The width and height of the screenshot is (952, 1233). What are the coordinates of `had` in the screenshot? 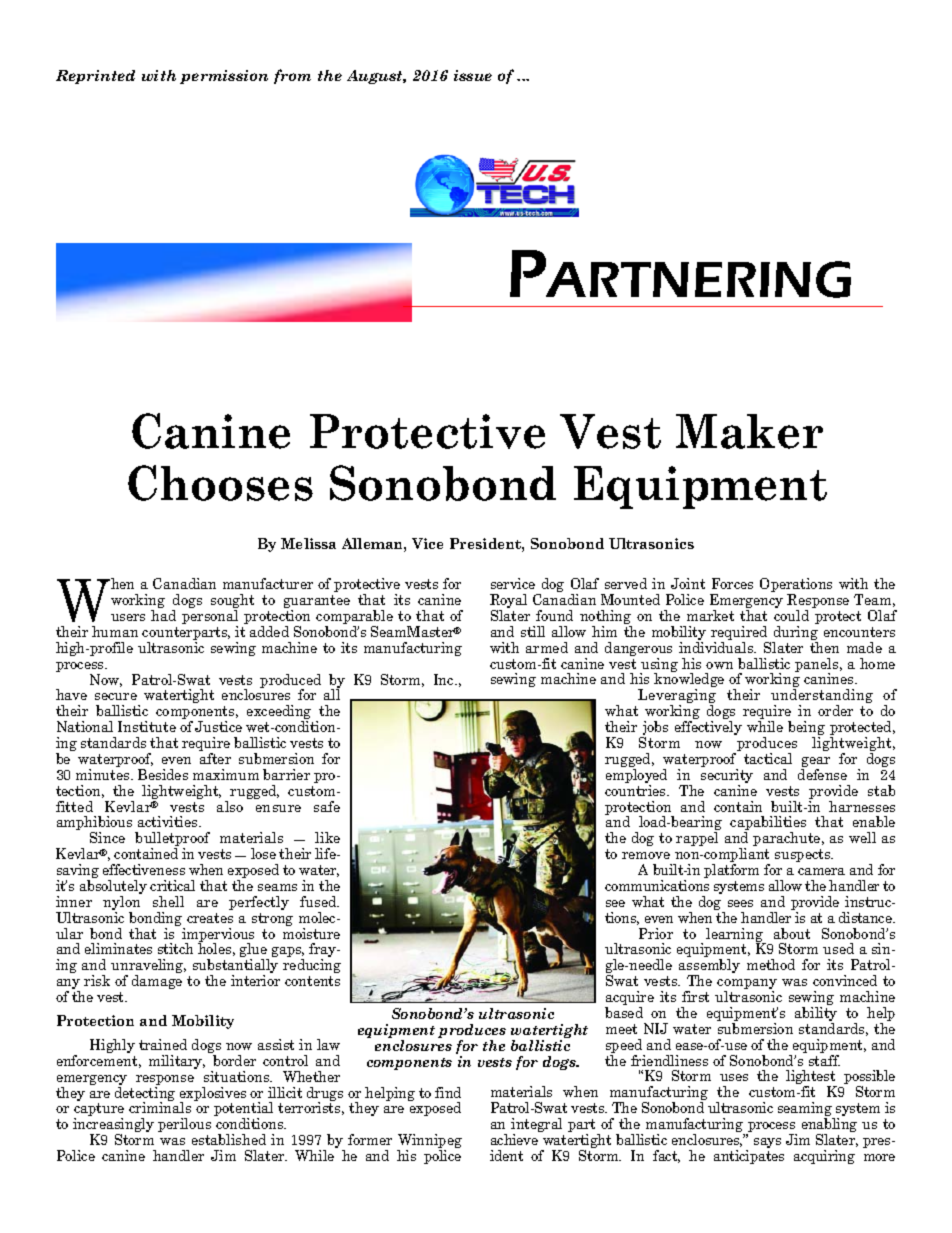 It's located at (163, 615).
